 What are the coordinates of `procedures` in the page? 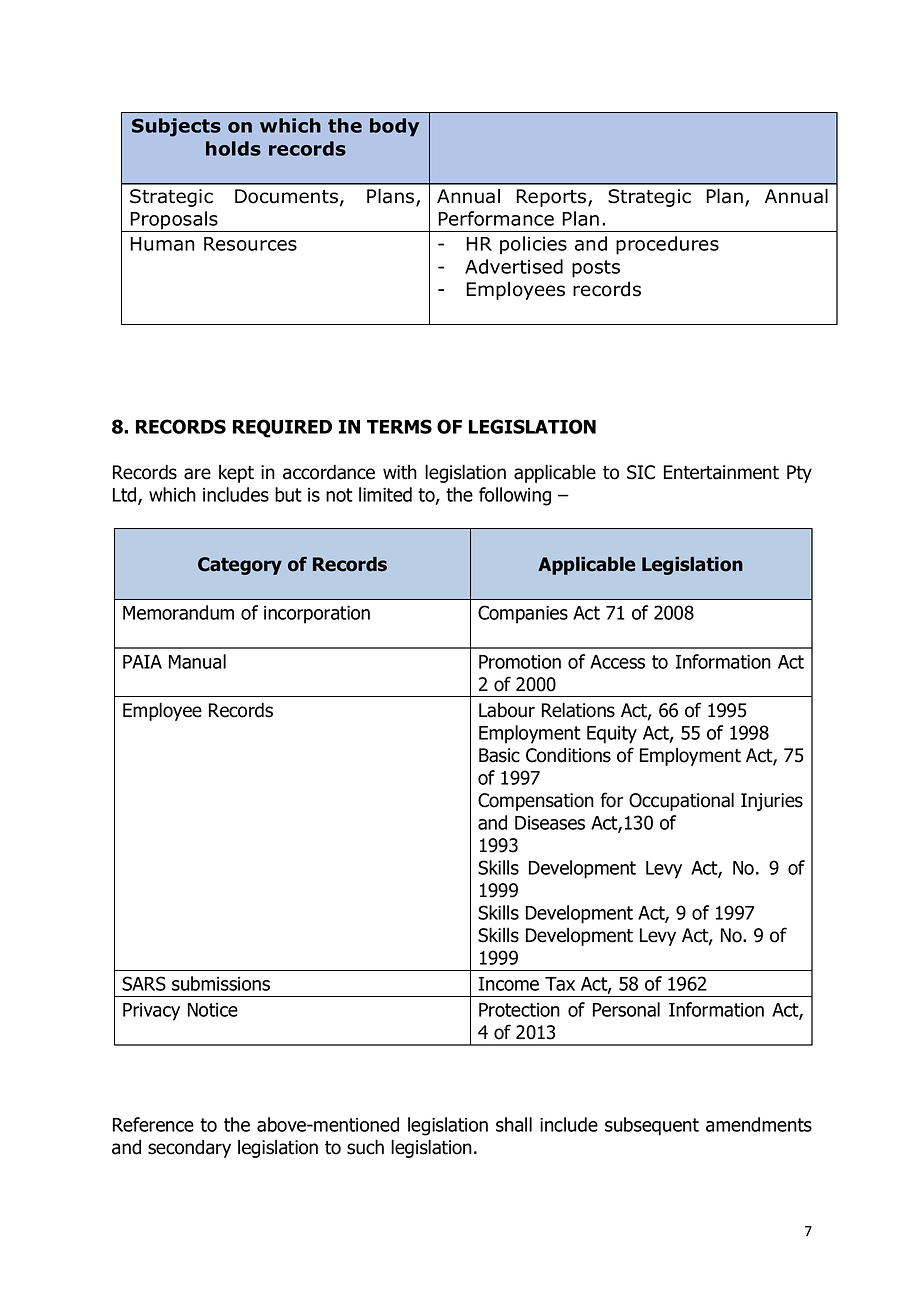 It's located at (667, 245).
